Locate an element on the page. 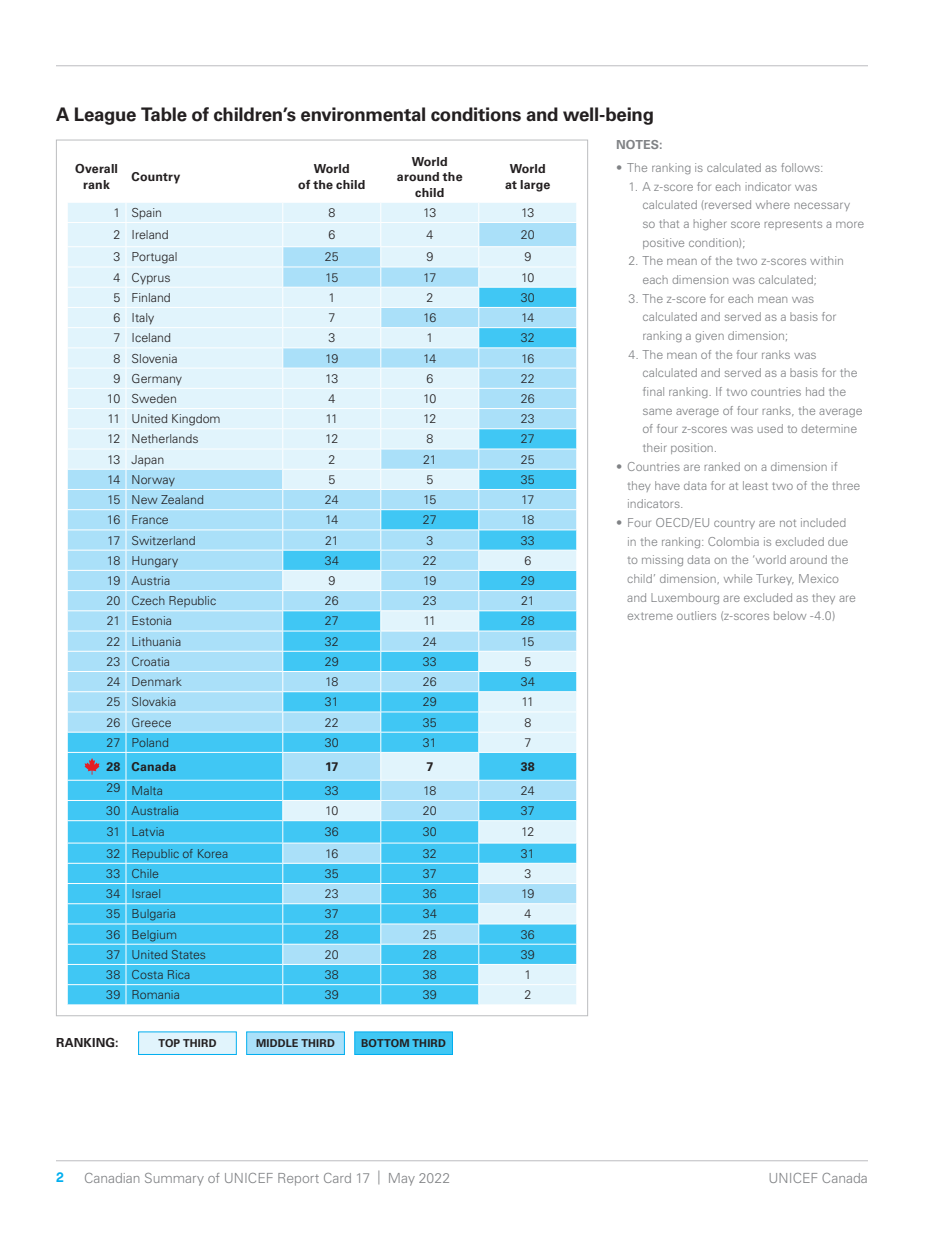 This document has width=952, height=1233. below is located at coordinates (790, 615).
